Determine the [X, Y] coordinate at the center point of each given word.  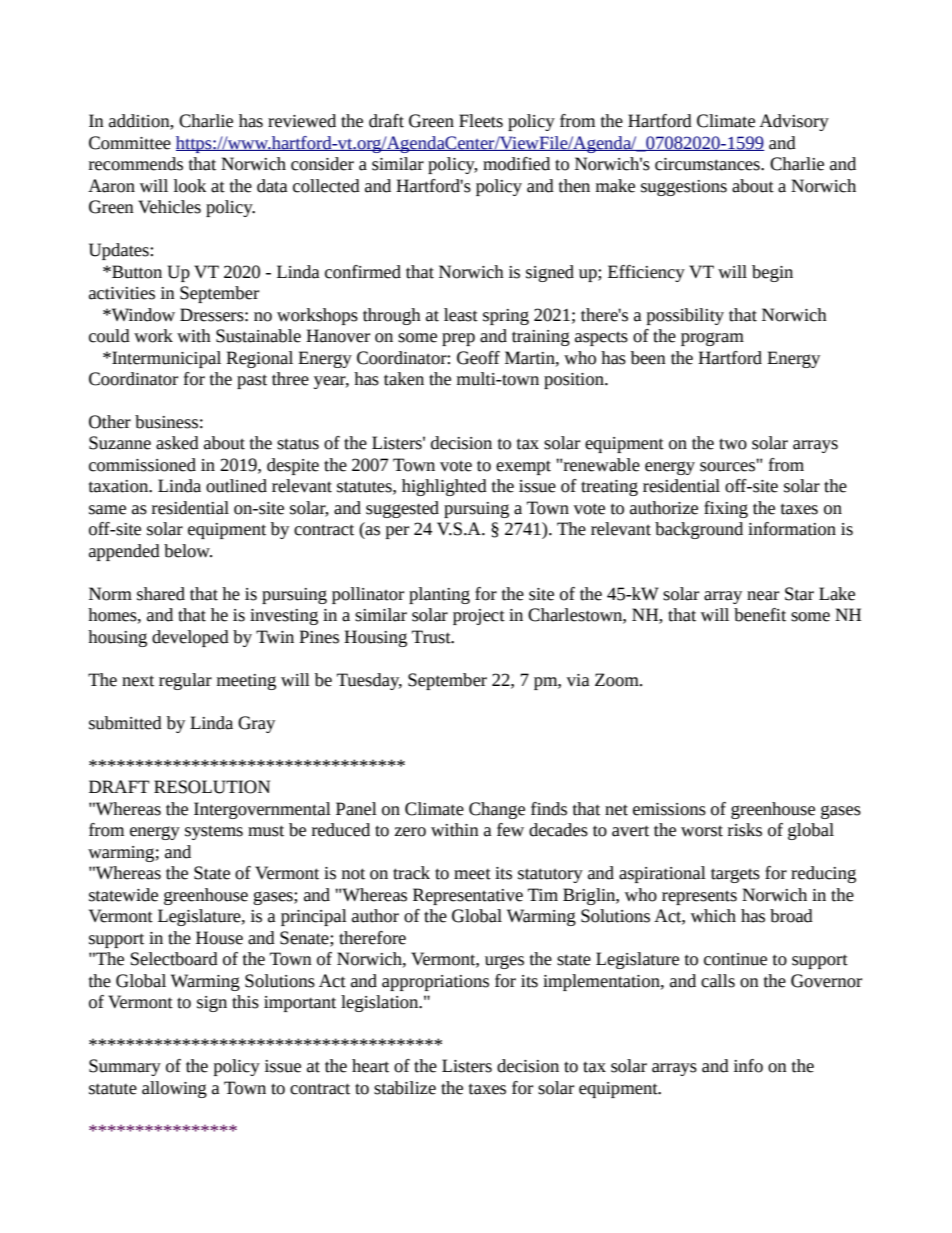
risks [745, 830]
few [510, 830]
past [252, 381]
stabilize [405, 1088]
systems [214, 832]
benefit [760, 615]
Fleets [481, 121]
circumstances [708, 164]
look [190, 186]
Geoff [478, 358]
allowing [174, 1089]
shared [161, 594]
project [479, 617]
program [712, 339]
